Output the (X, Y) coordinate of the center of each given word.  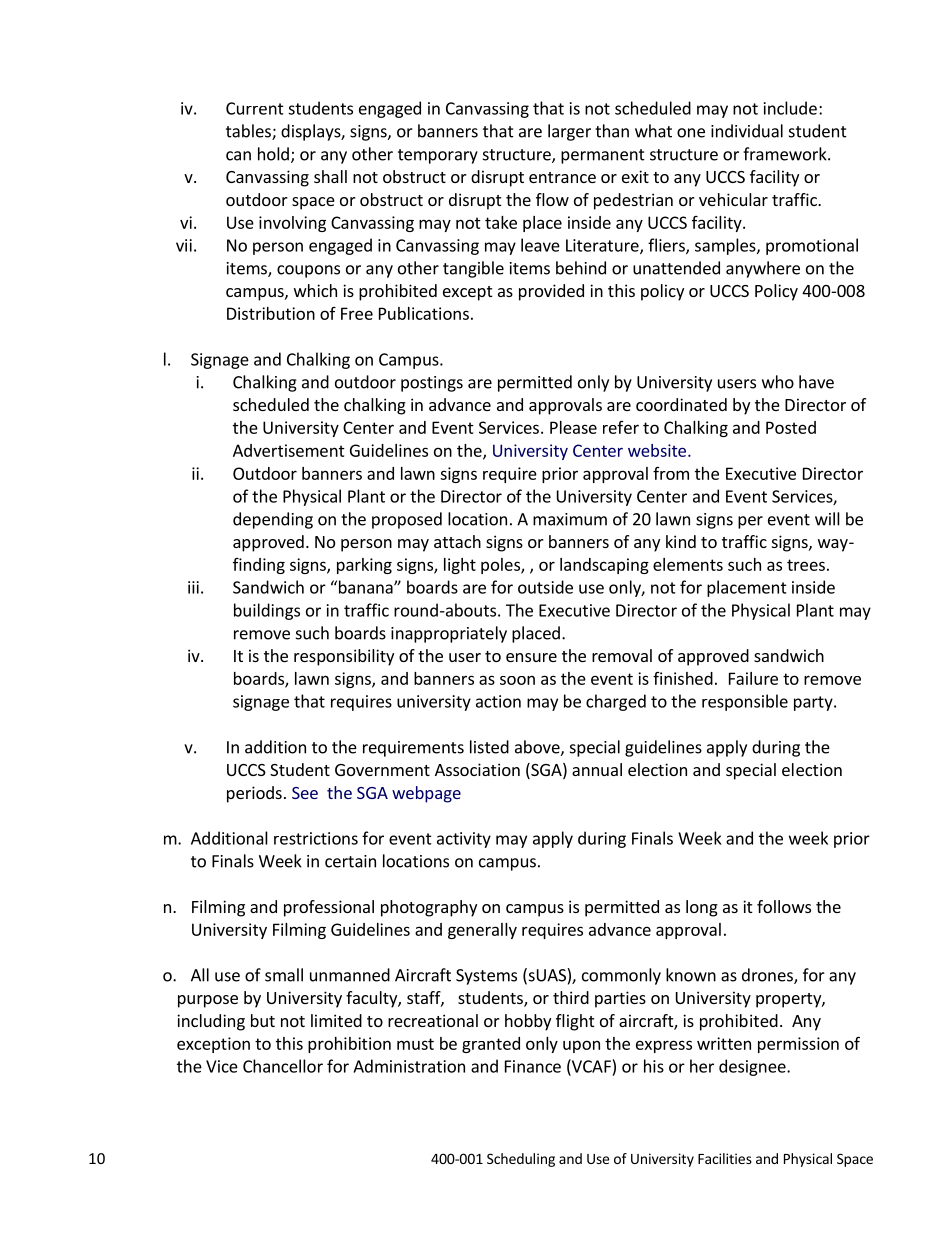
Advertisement (289, 450)
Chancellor (283, 1066)
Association (477, 769)
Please (573, 427)
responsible (745, 702)
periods (254, 794)
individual (747, 131)
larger (569, 132)
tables (249, 132)
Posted (791, 427)
